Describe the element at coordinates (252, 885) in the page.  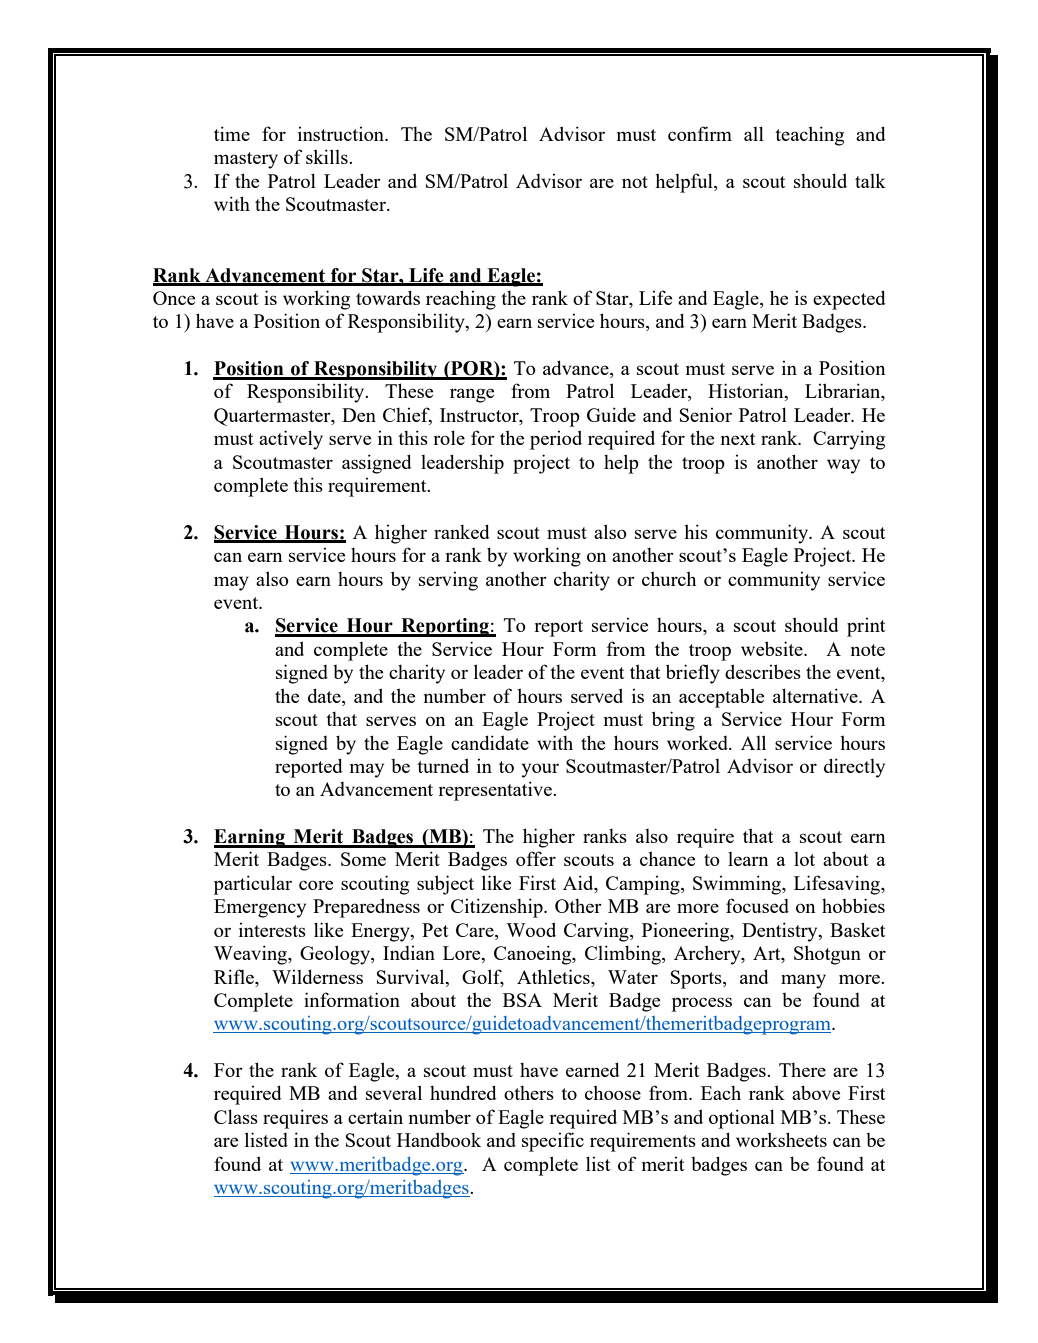
I see `particular` at that location.
